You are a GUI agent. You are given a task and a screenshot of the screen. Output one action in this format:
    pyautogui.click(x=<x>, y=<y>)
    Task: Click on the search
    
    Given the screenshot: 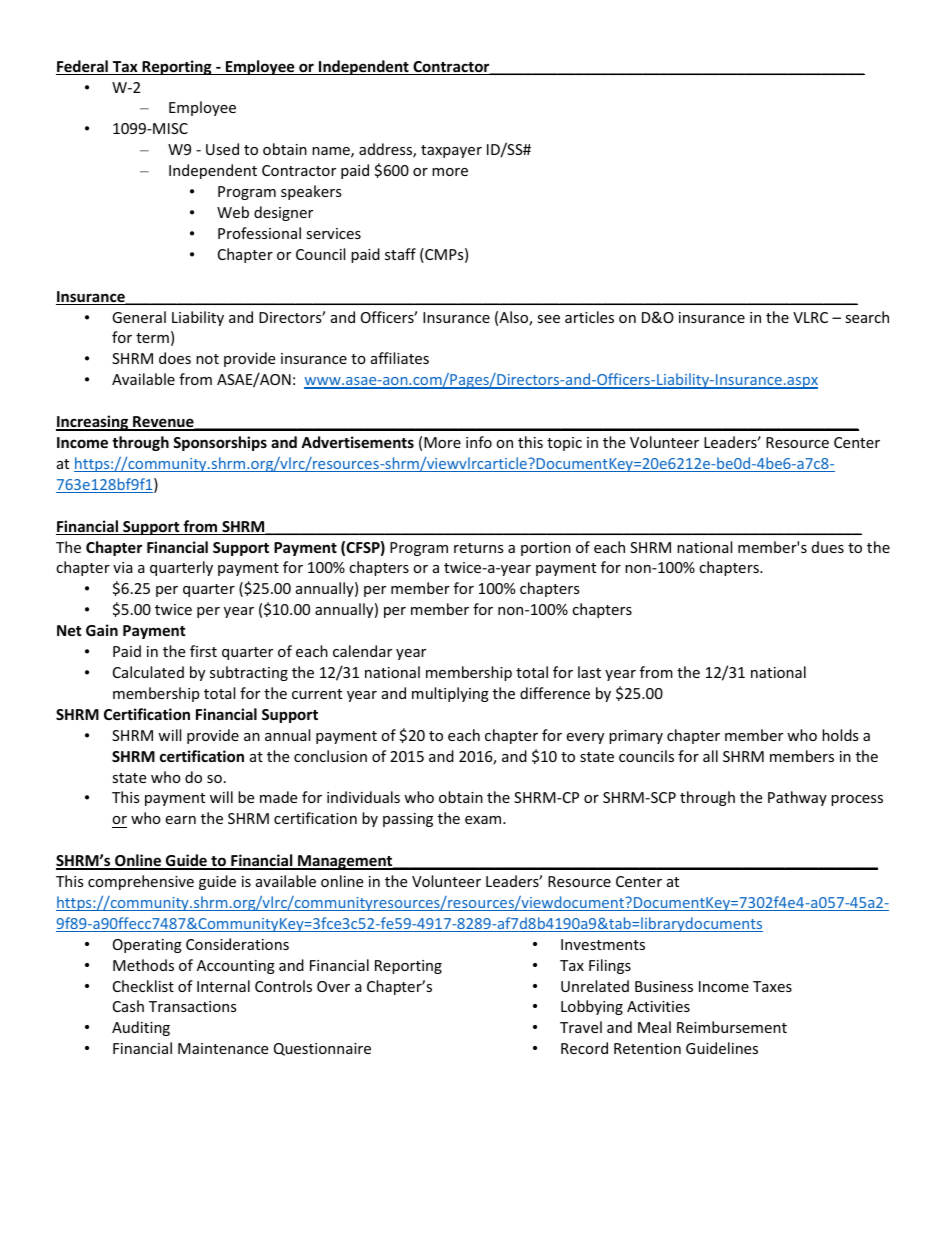 What is the action you would take?
    pyautogui.click(x=867, y=317)
